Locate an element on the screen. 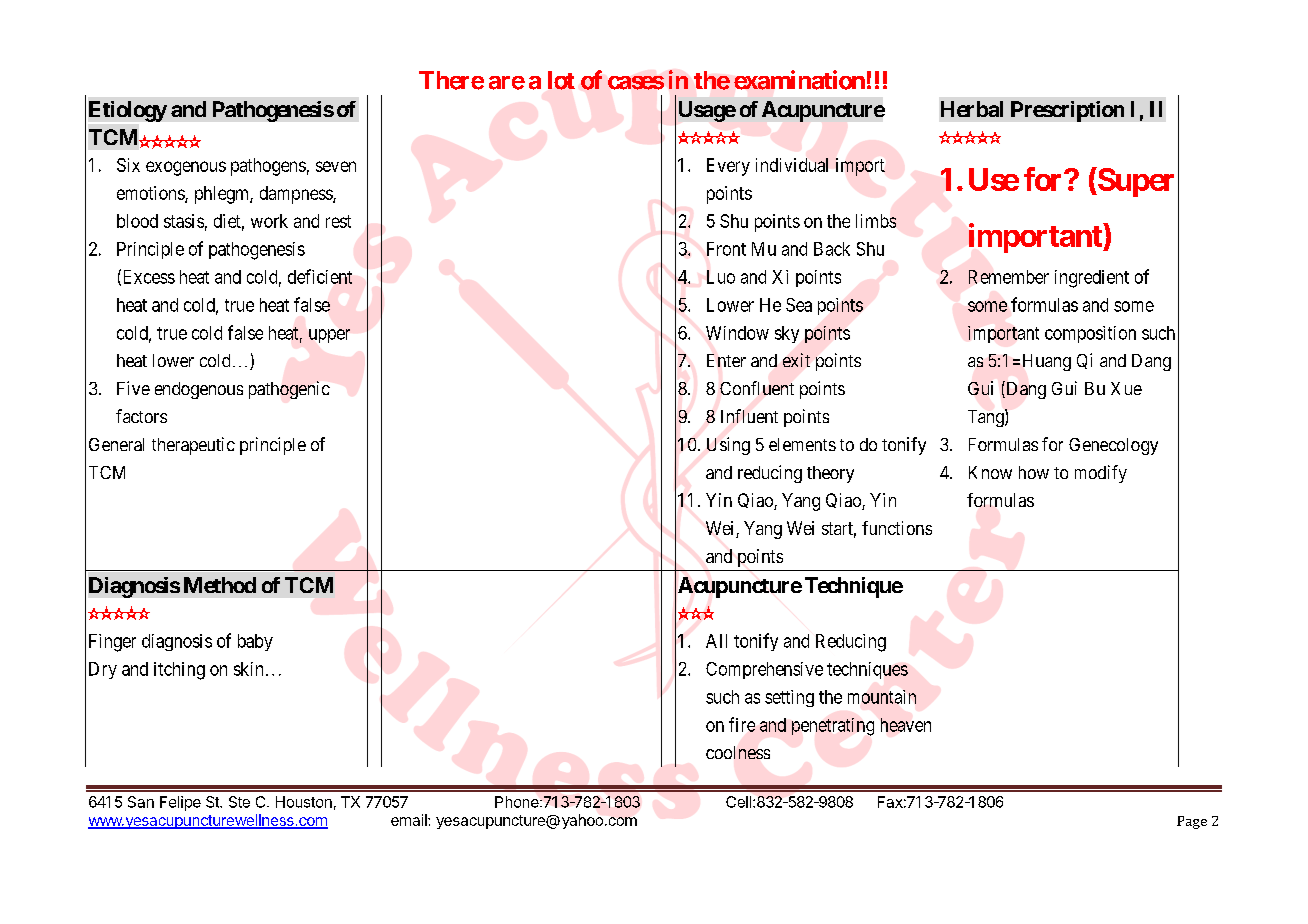  Using is located at coordinates (728, 446).
